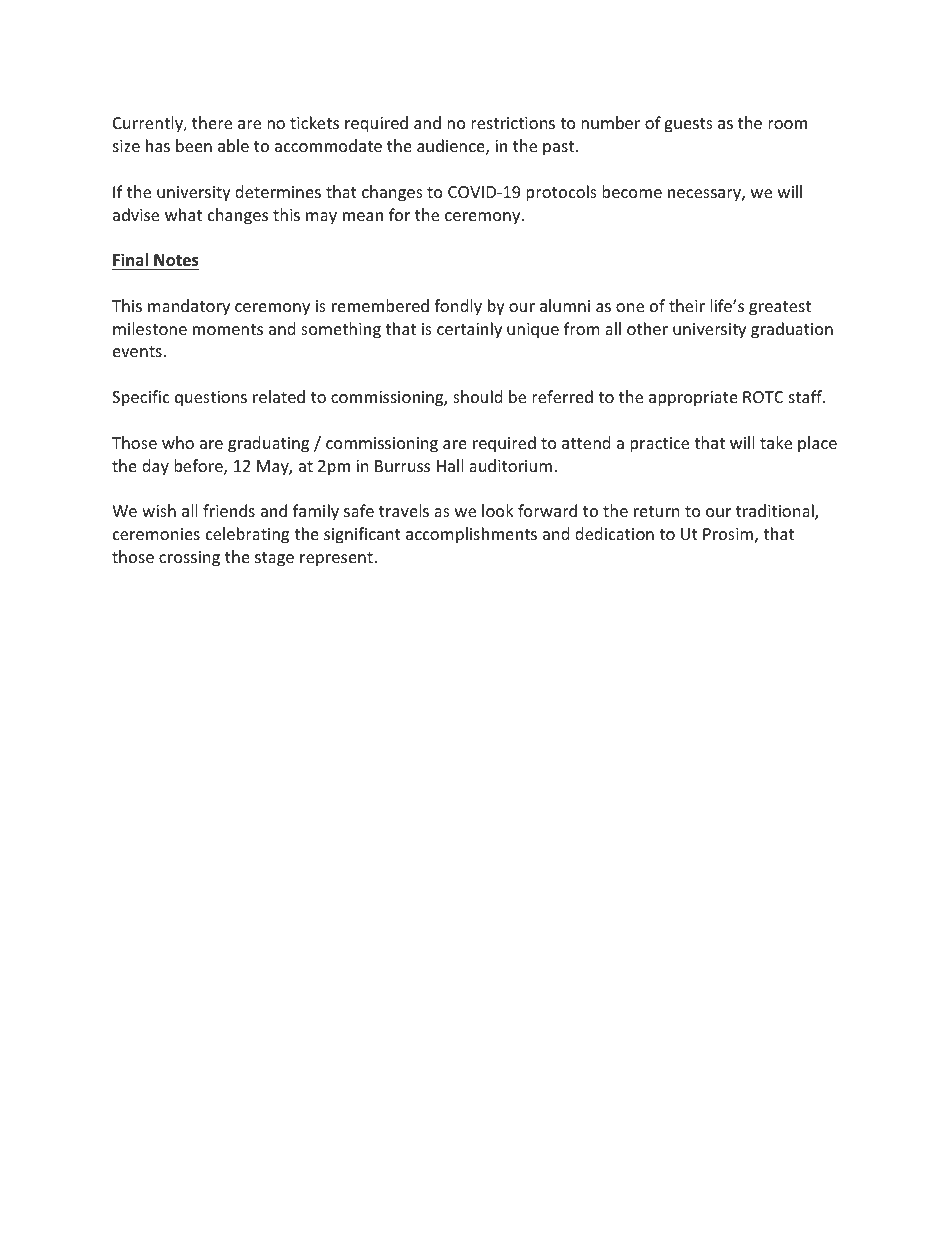 Image resolution: width=952 pixels, height=1233 pixels. What do you see at coordinates (189, 559) in the page?
I see `crossing` at bounding box center [189, 559].
